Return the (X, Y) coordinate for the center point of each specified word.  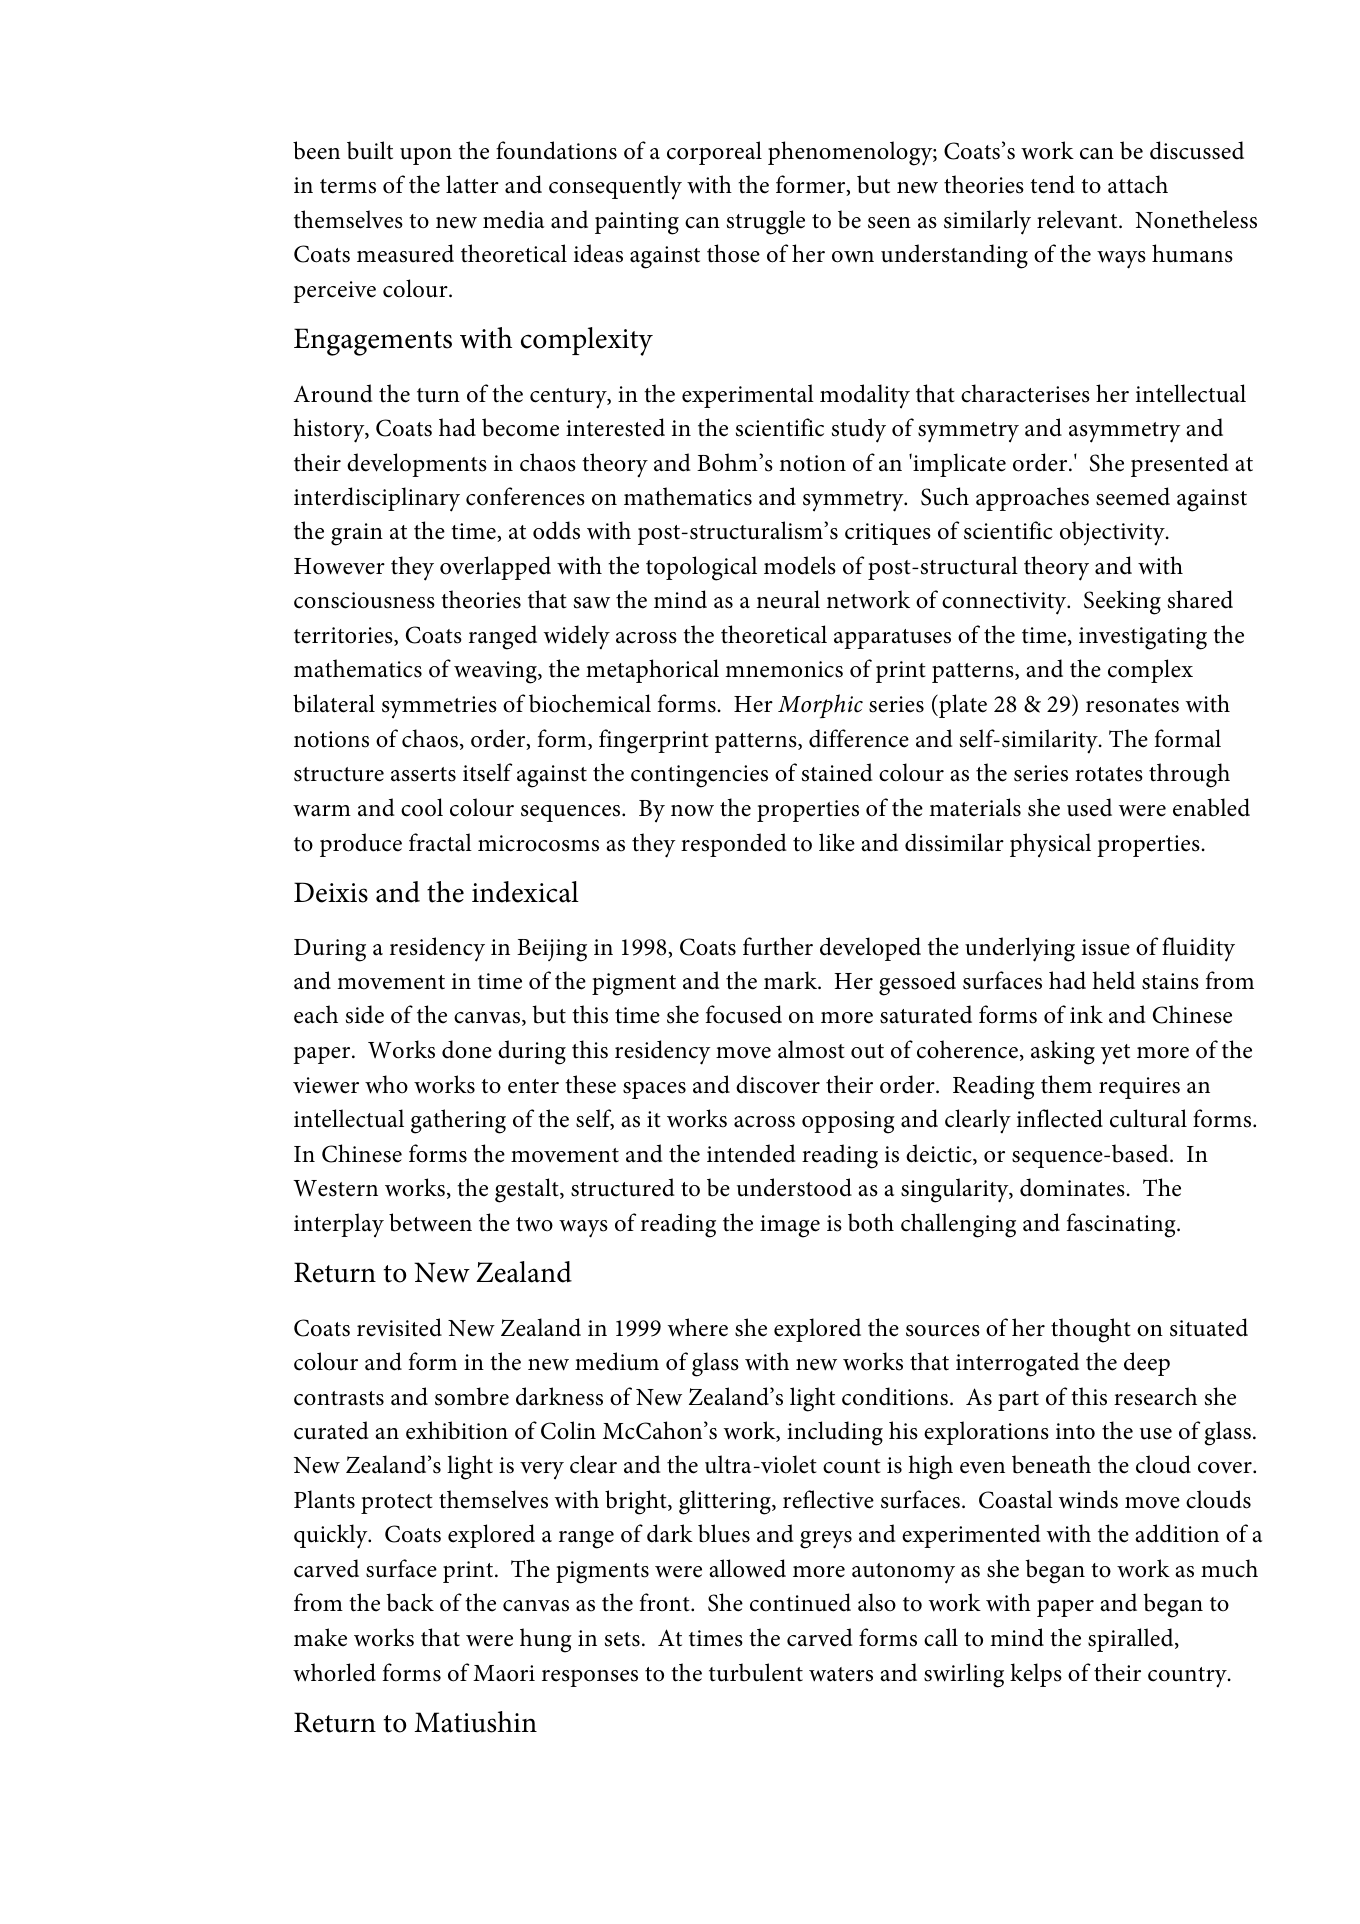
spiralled (1132, 1640)
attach (1138, 184)
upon (426, 156)
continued (800, 1602)
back (410, 1602)
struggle (766, 222)
